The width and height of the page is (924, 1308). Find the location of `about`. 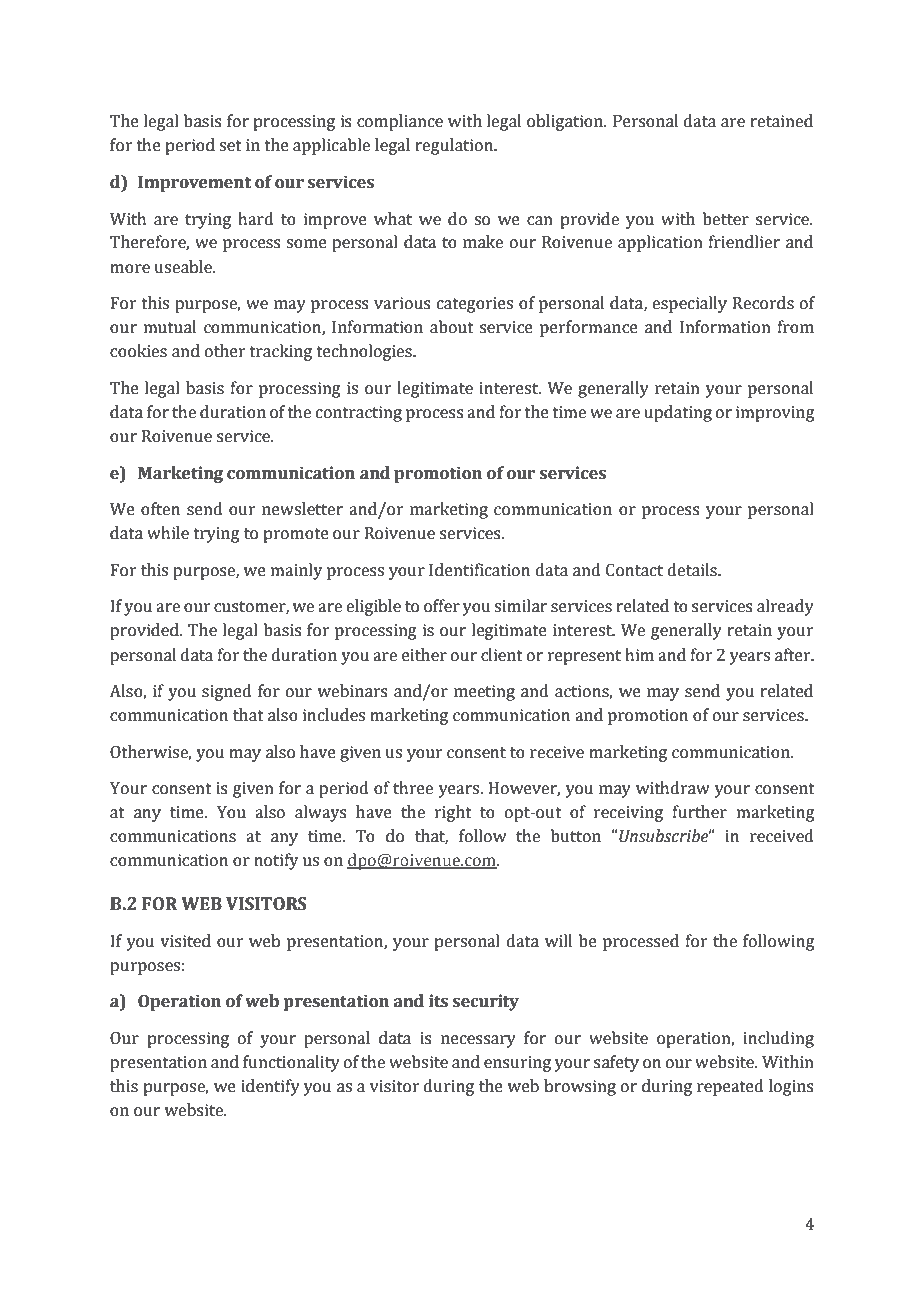

about is located at coordinates (452, 327).
